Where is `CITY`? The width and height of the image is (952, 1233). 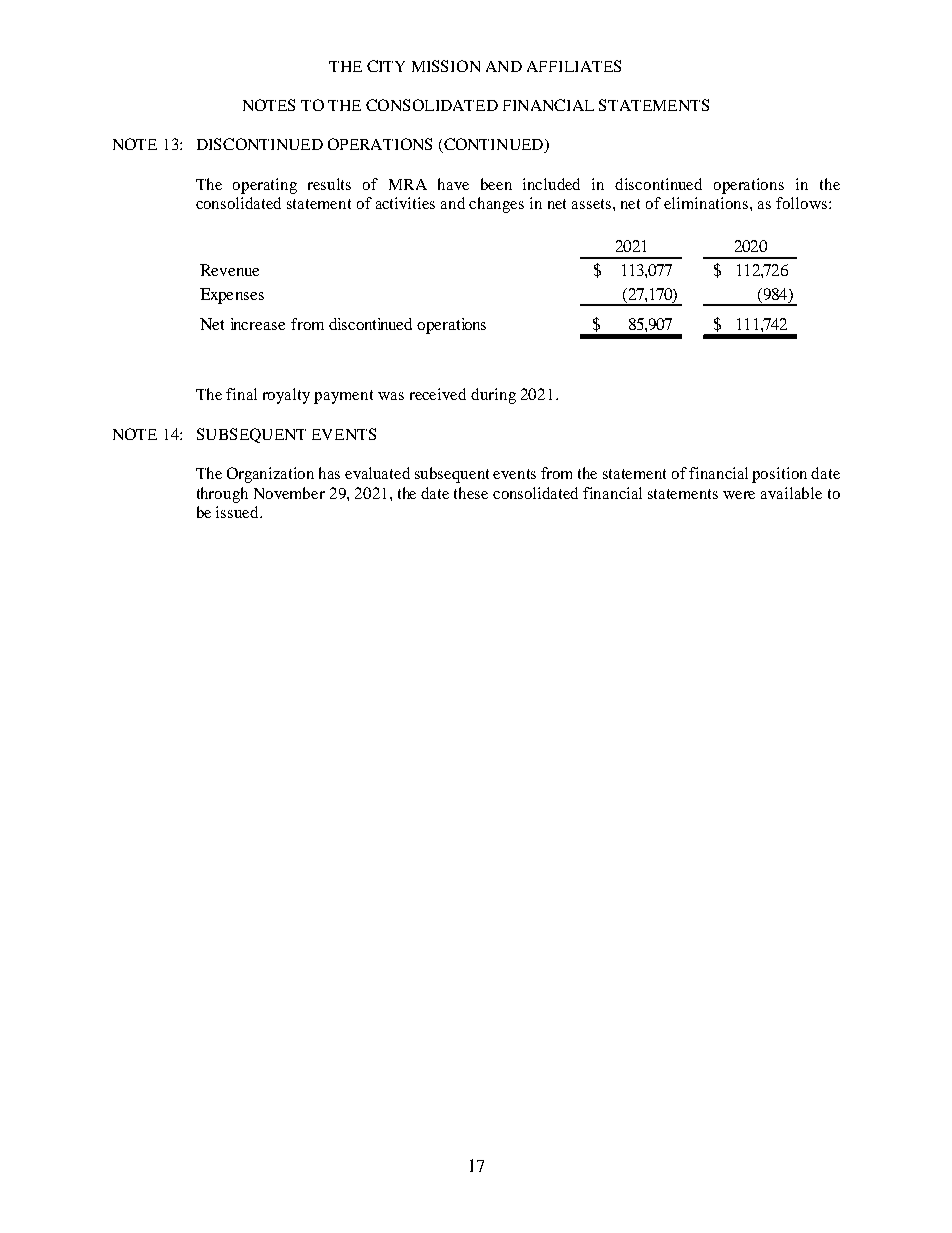
CITY is located at coordinates (386, 66).
